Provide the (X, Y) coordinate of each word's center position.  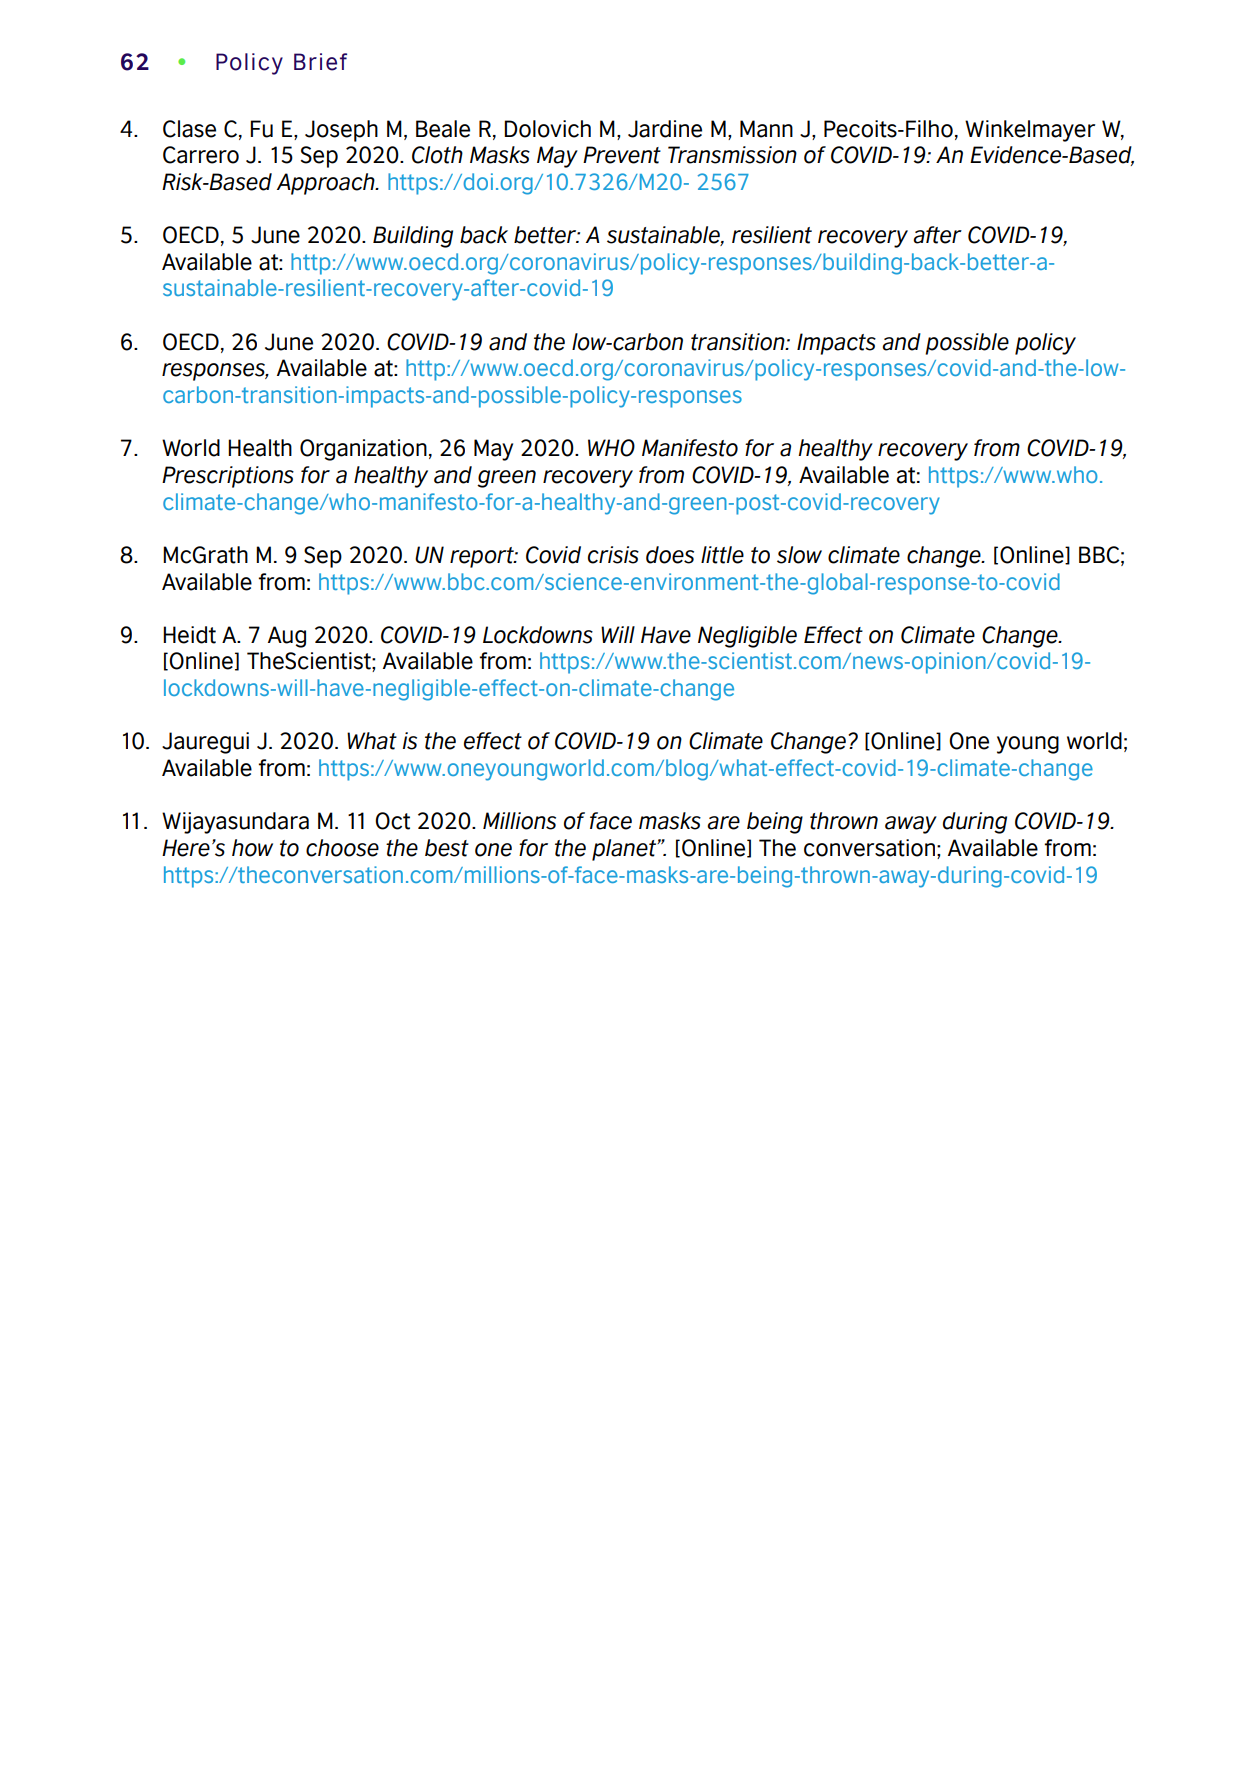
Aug (287, 637)
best (447, 848)
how (252, 848)
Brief (320, 62)
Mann (766, 129)
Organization (363, 450)
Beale (443, 129)
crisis (613, 555)
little (722, 555)
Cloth (437, 155)
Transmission (732, 155)
